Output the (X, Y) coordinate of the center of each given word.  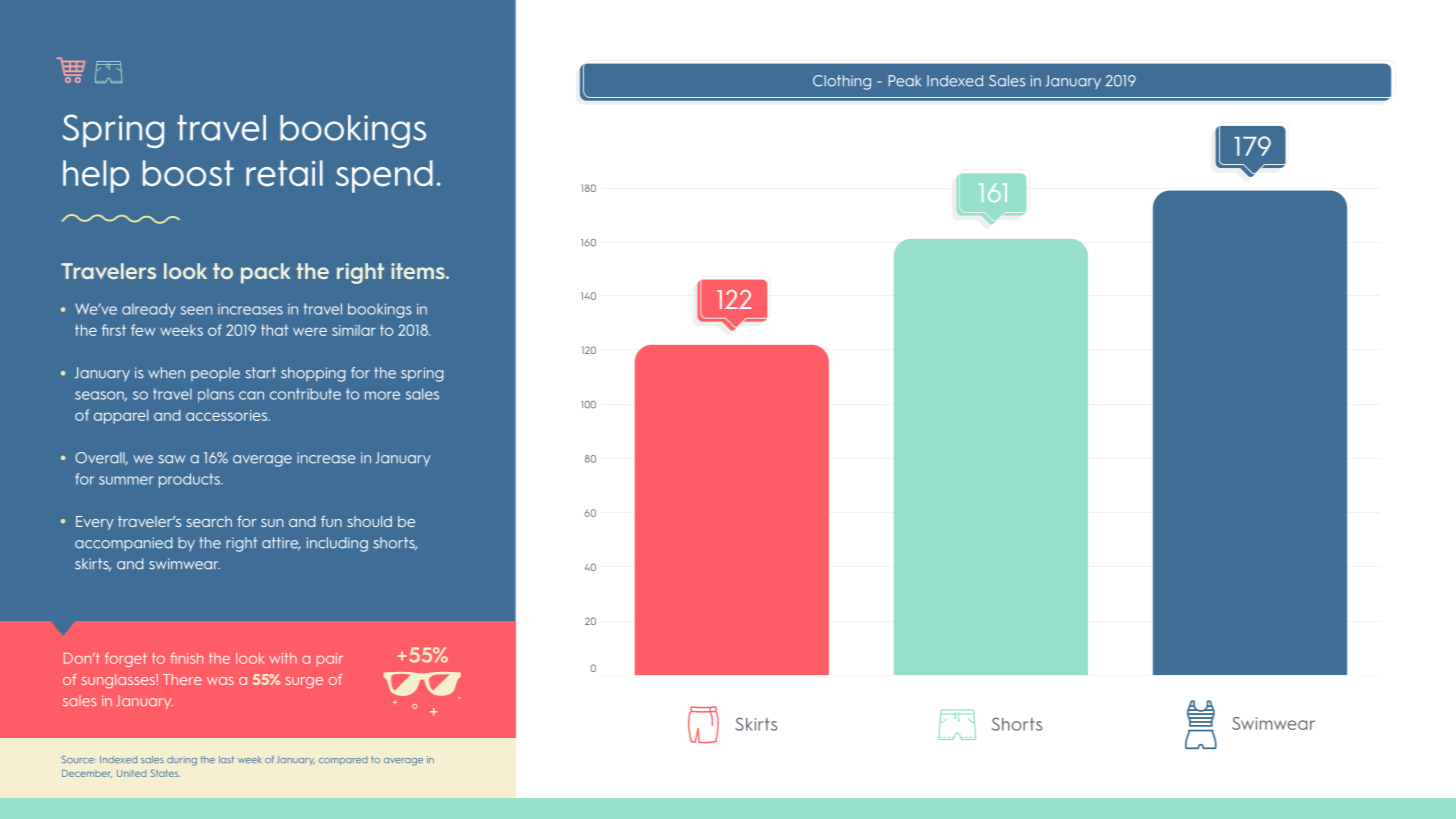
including (337, 544)
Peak (904, 81)
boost (188, 173)
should (369, 521)
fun (331, 521)
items (419, 271)
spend (384, 176)
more (382, 395)
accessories (228, 415)
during (182, 761)
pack (266, 273)
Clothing (842, 82)
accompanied (124, 544)
